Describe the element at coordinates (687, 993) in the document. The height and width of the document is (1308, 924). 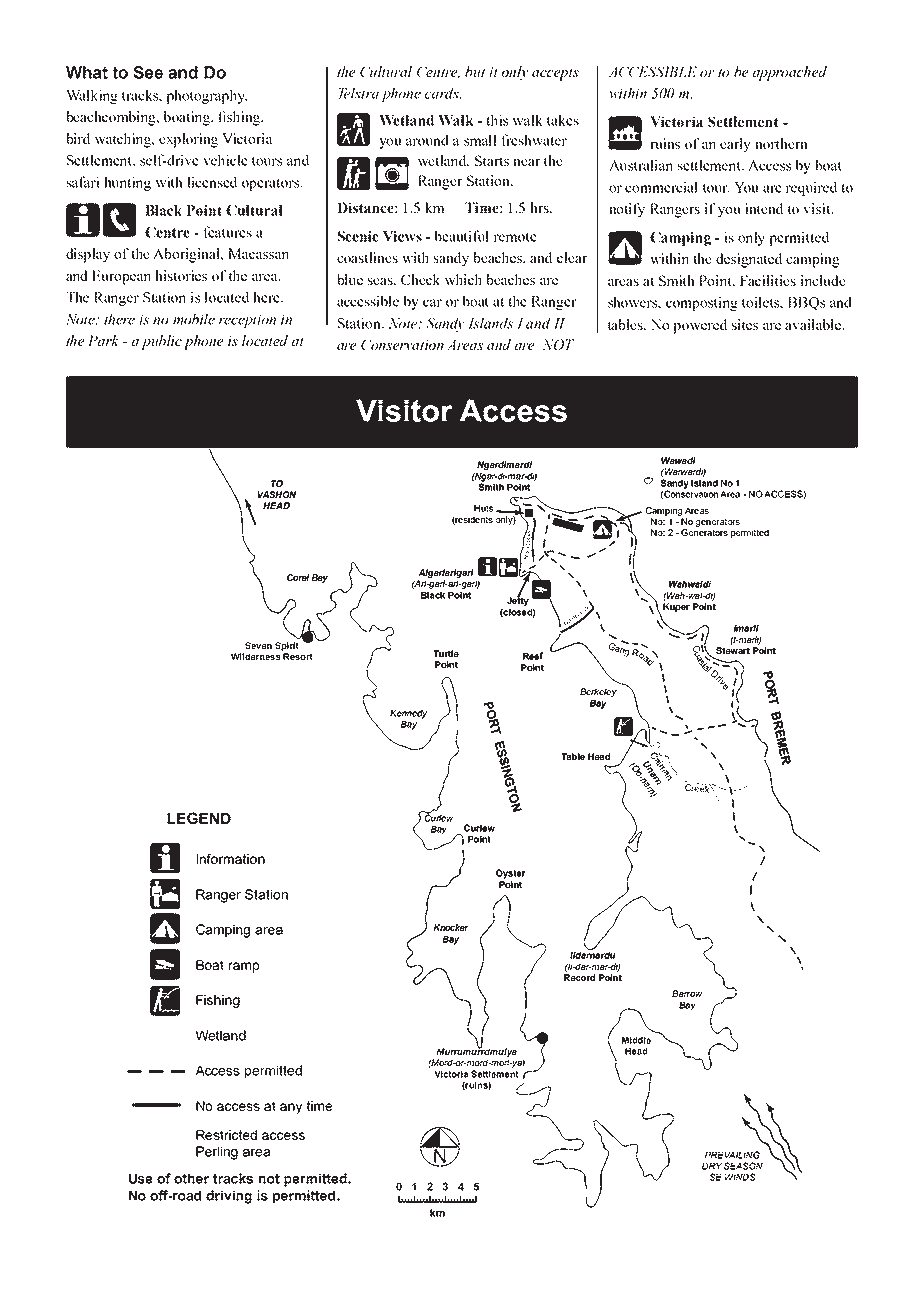
I see `Barrow` at that location.
